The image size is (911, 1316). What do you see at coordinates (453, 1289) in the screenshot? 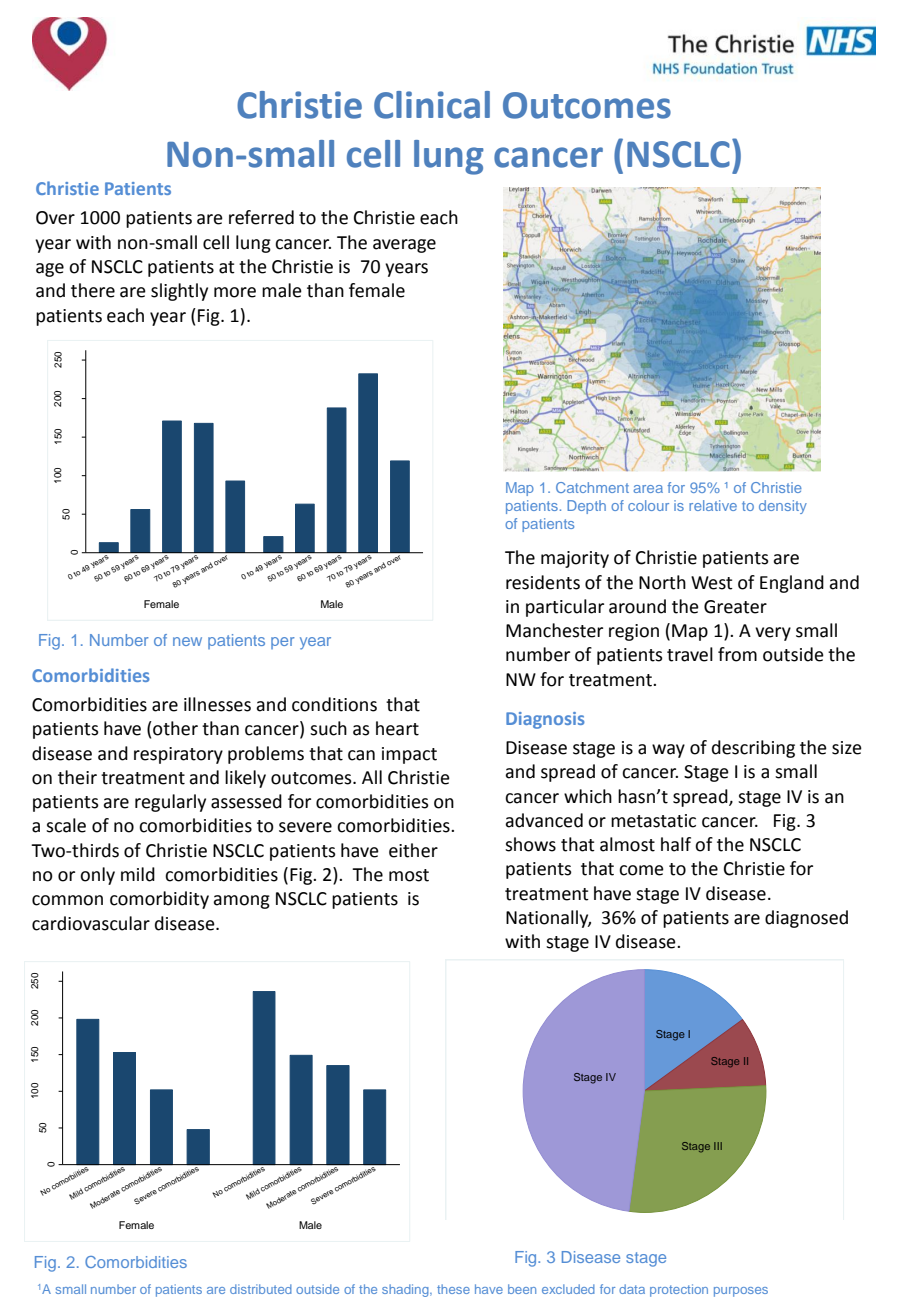
I see `these` at bounding box center [453, 1289].
